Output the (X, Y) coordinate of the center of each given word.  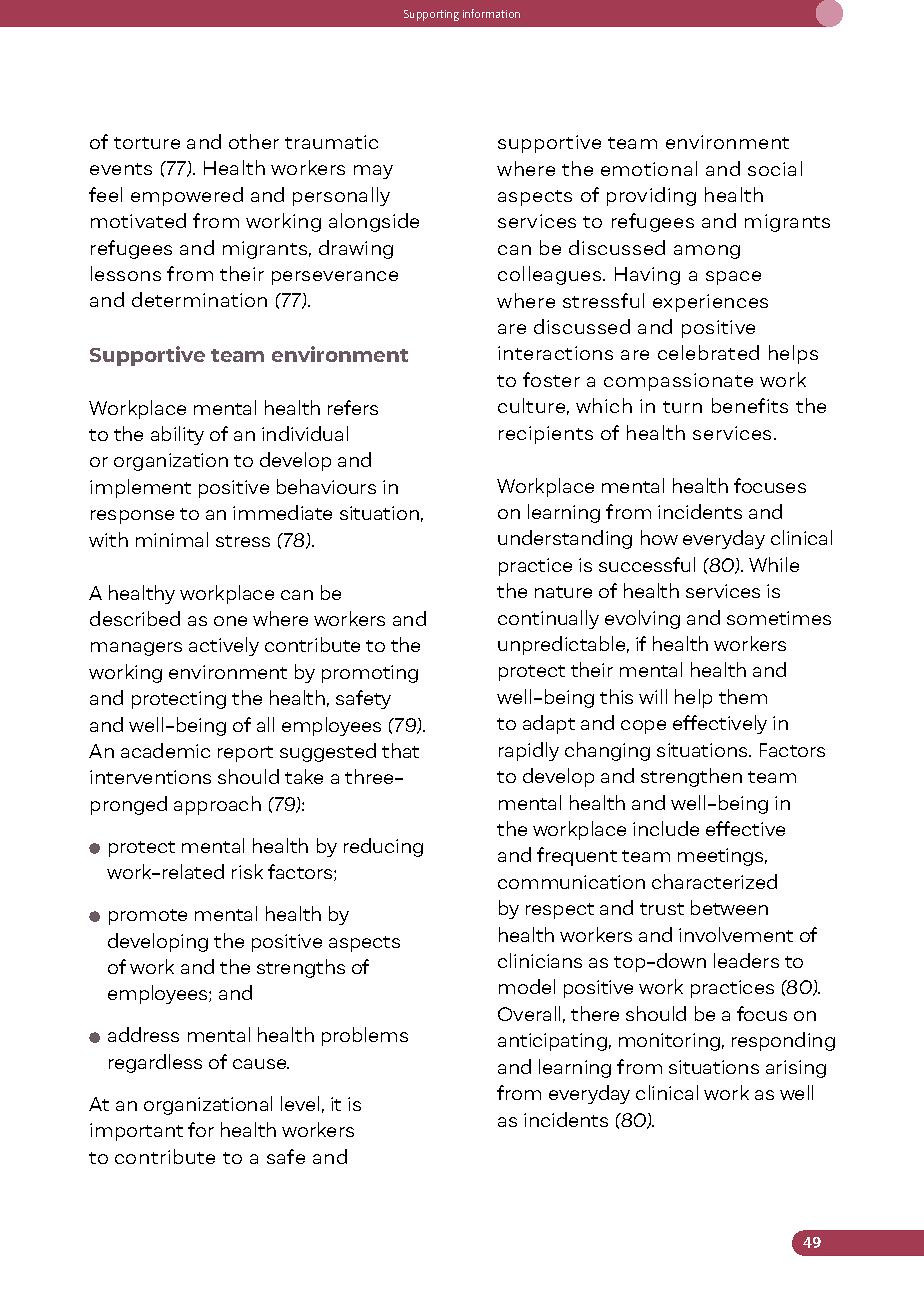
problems (365, 1036)
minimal (172, 539)
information (491, 13)
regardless (155, 1063)
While (774, 564)
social (775, 168)
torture (147, 143)
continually (548, 619)
